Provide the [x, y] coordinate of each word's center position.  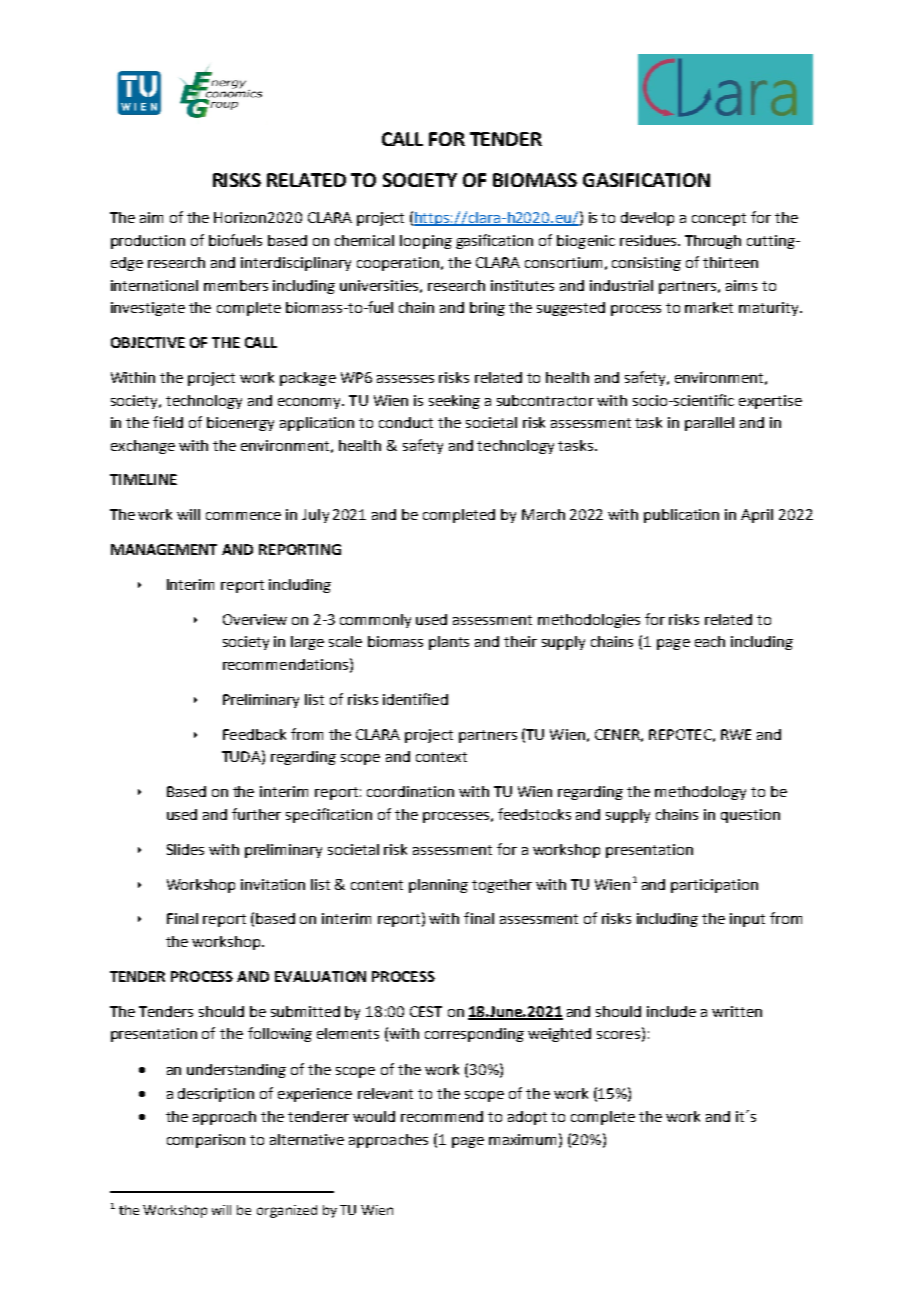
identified [415, 699]
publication [681, 516]
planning [438, 886]
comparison [206, 1141]
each [710, 641]
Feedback [254, 734]
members [236, 285]
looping [426, 242]
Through [713, 242]
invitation [273, 884]
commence [243, 516]
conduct [406, 422]
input [747, 920]
